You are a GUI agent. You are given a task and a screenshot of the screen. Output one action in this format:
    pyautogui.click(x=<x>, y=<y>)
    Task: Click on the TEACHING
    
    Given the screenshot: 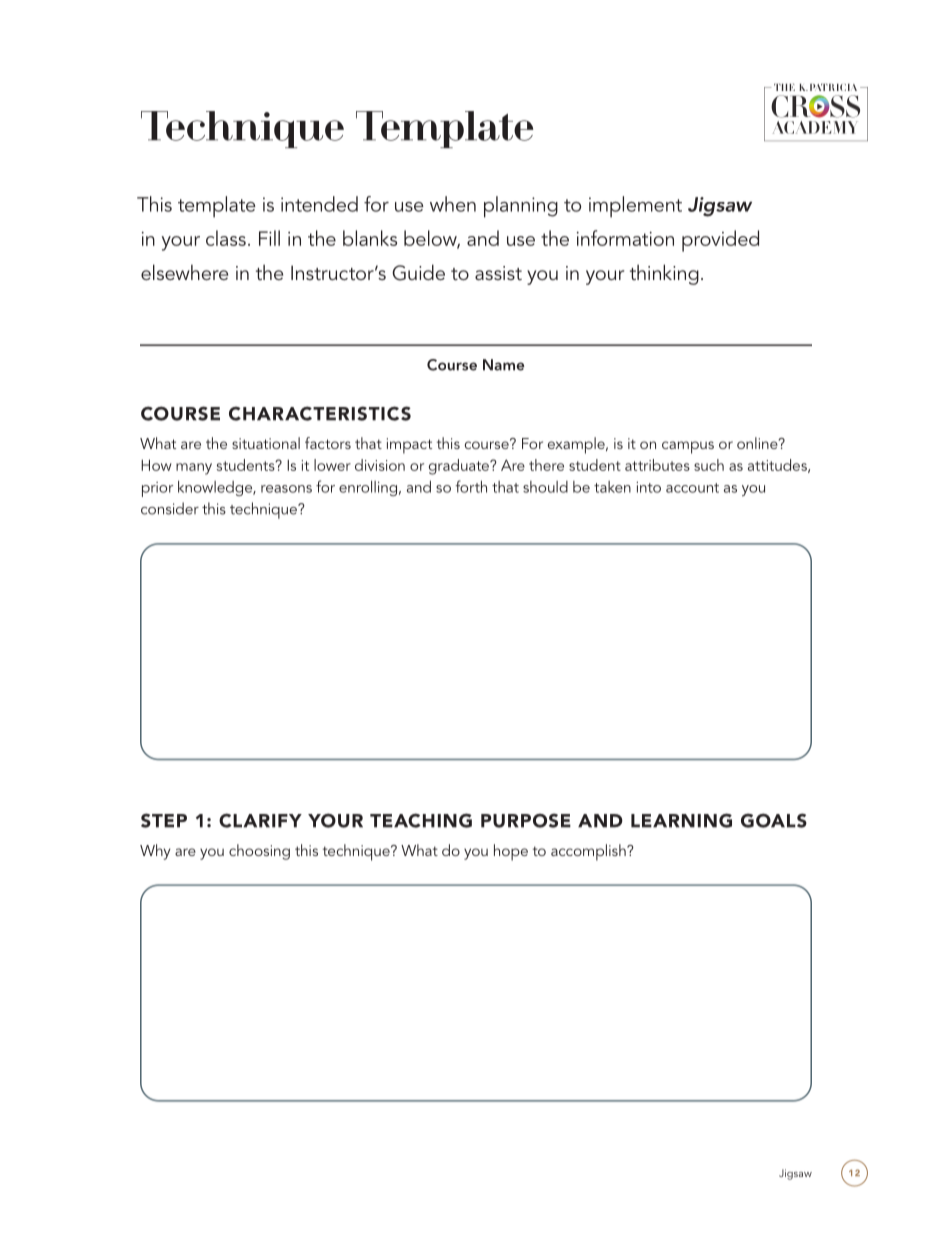 What is the action you would take?
    pyautogui.click(x=421, y=820)
